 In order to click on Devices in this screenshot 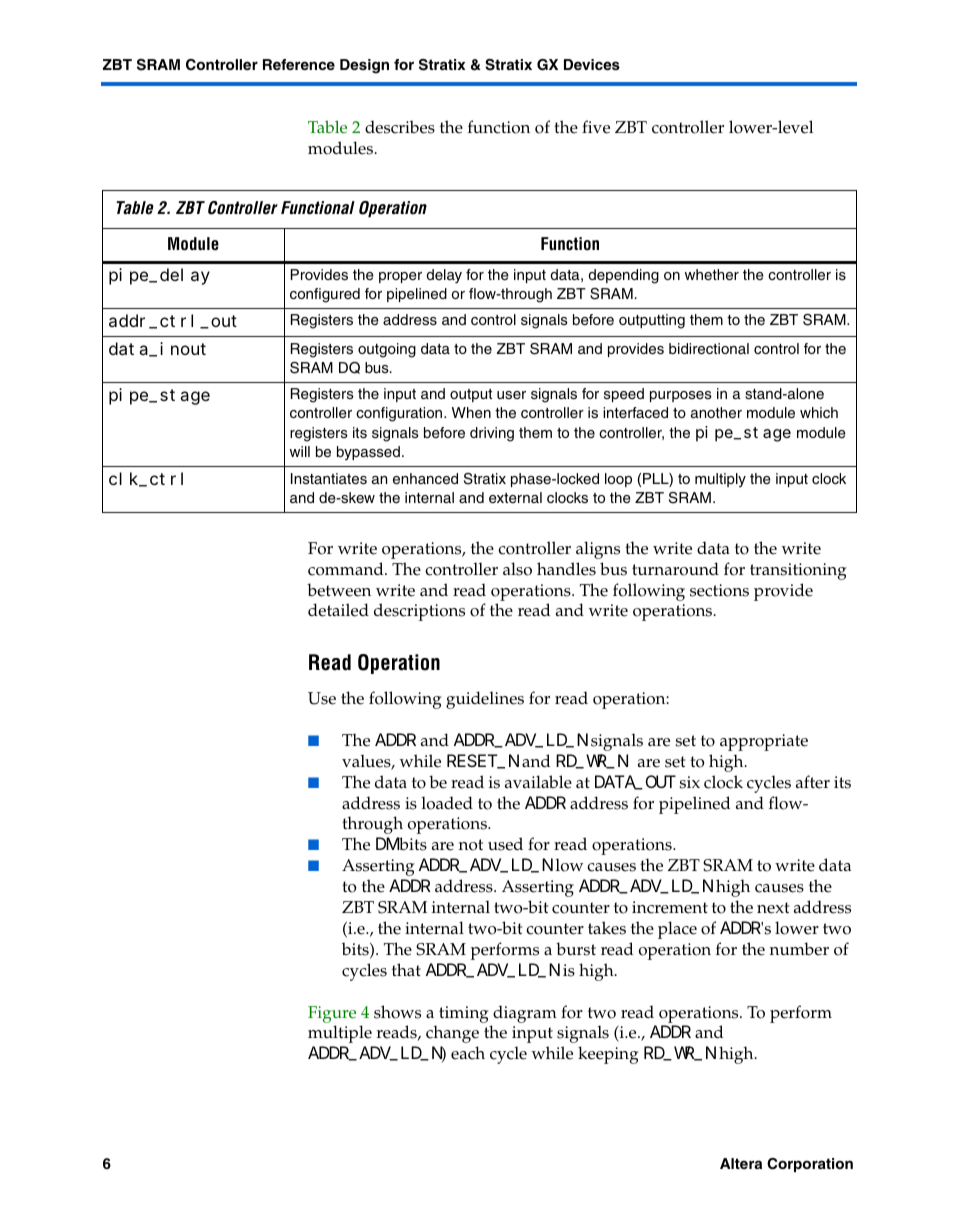, I will do `click(592, 64)`.
